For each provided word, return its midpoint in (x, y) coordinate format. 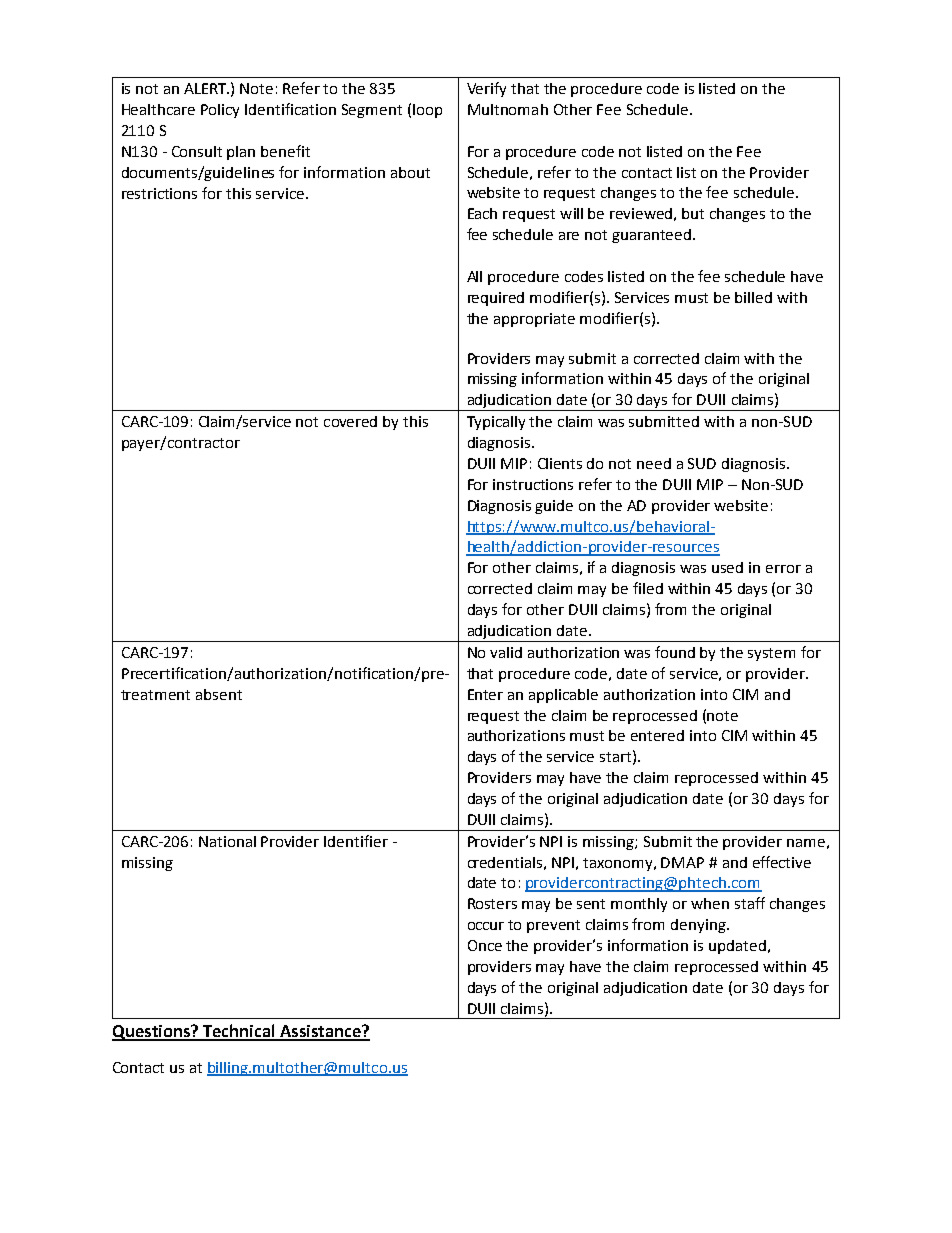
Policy (220, 111)
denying (699, 926)
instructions (533, 484)
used (727, 567)
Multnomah (508, 109)
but (693, 213)
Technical (239, 1032)
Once (485, 945)
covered (350, 421)
